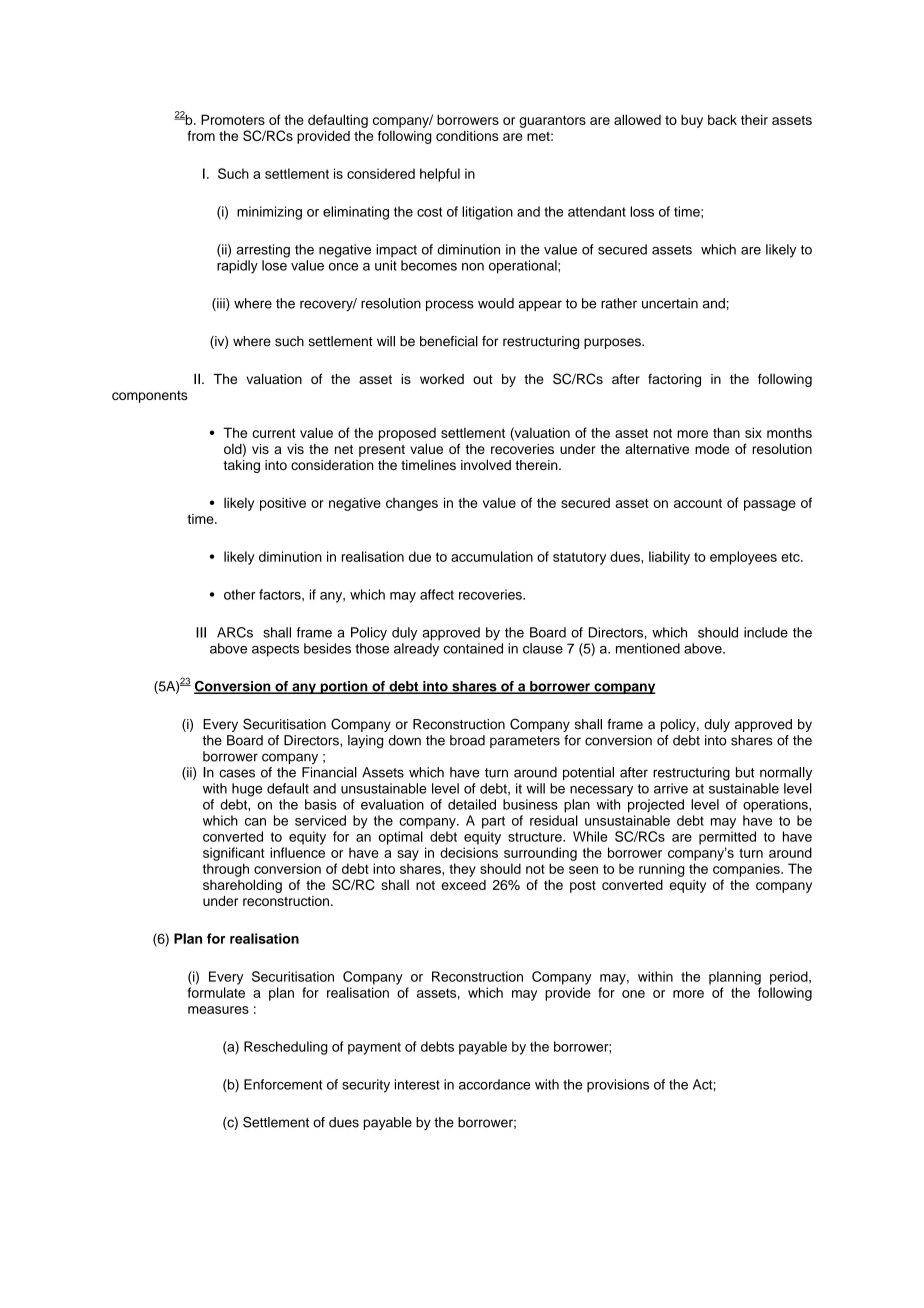 This screenshot has width=924, height=1308. I want to click on from, so click(201, 135).
